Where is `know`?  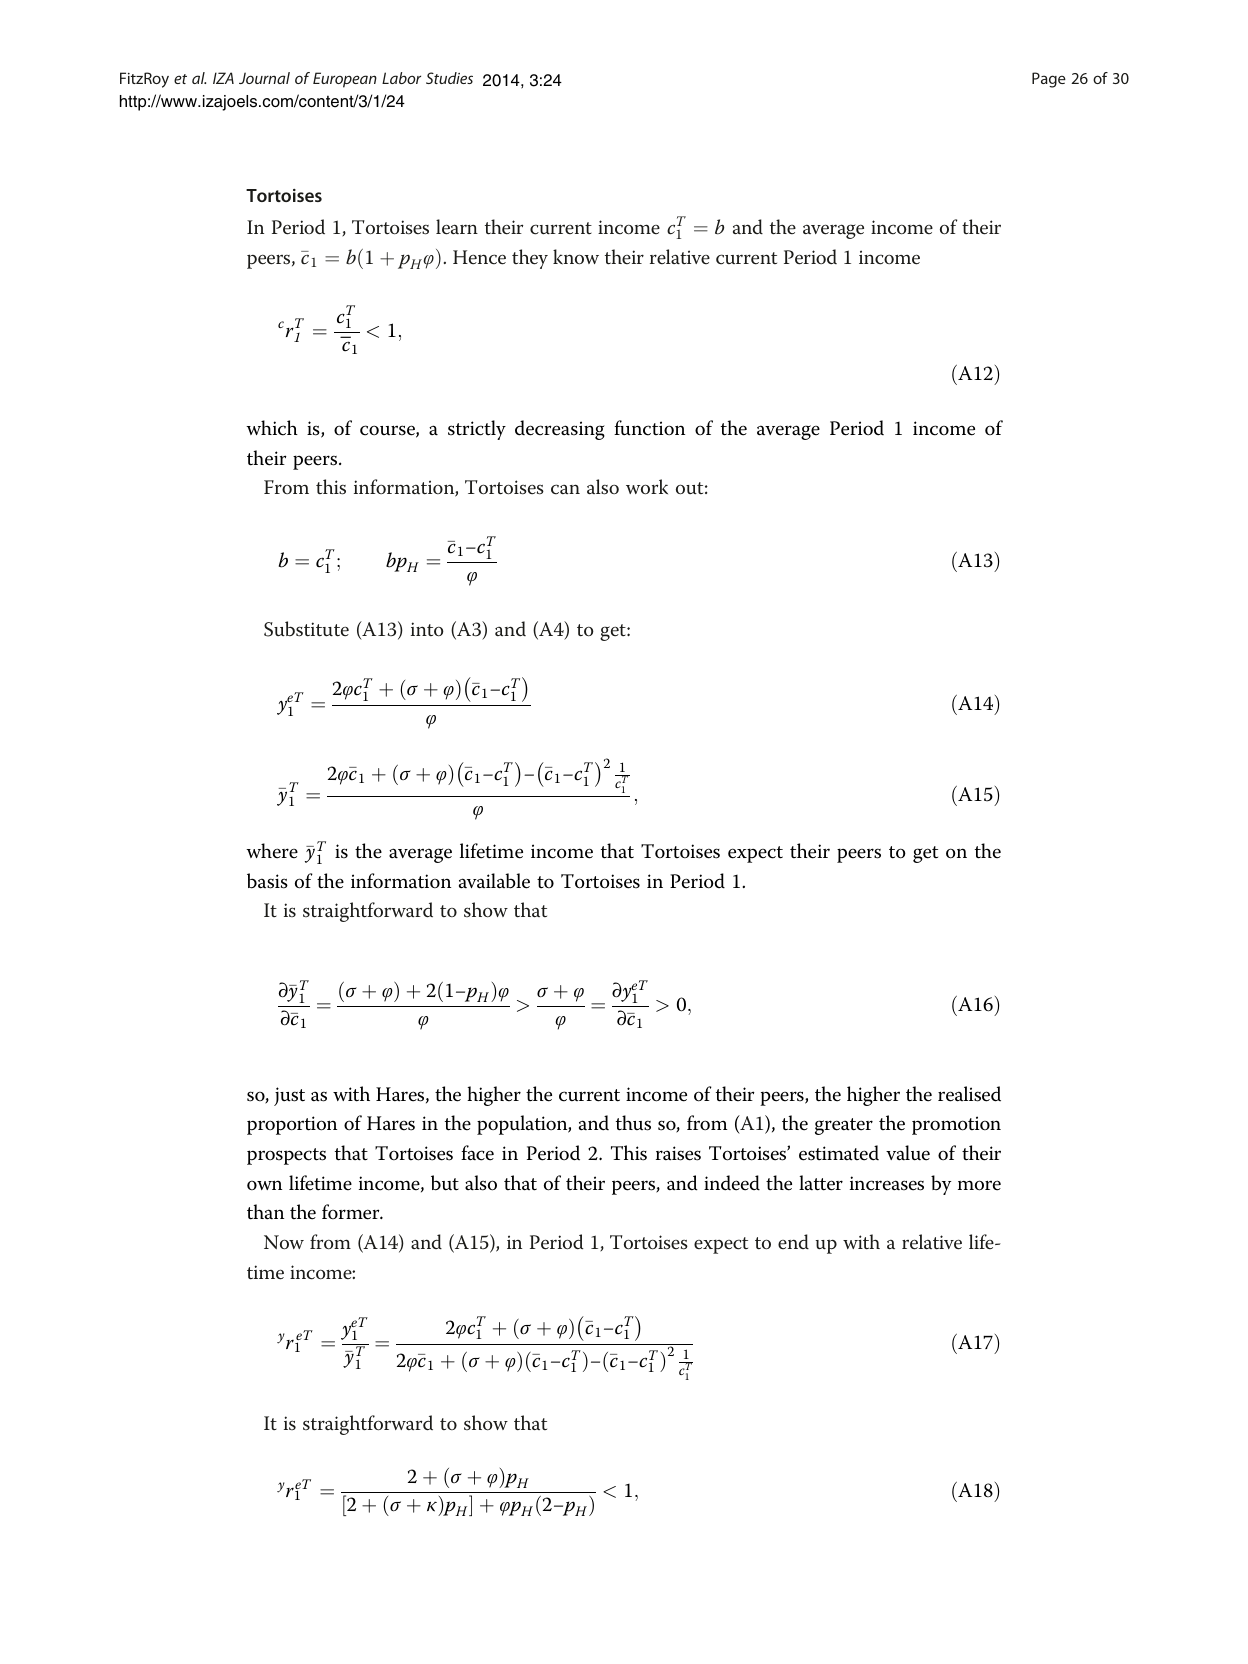
know is located at coordinates (576, 257).
